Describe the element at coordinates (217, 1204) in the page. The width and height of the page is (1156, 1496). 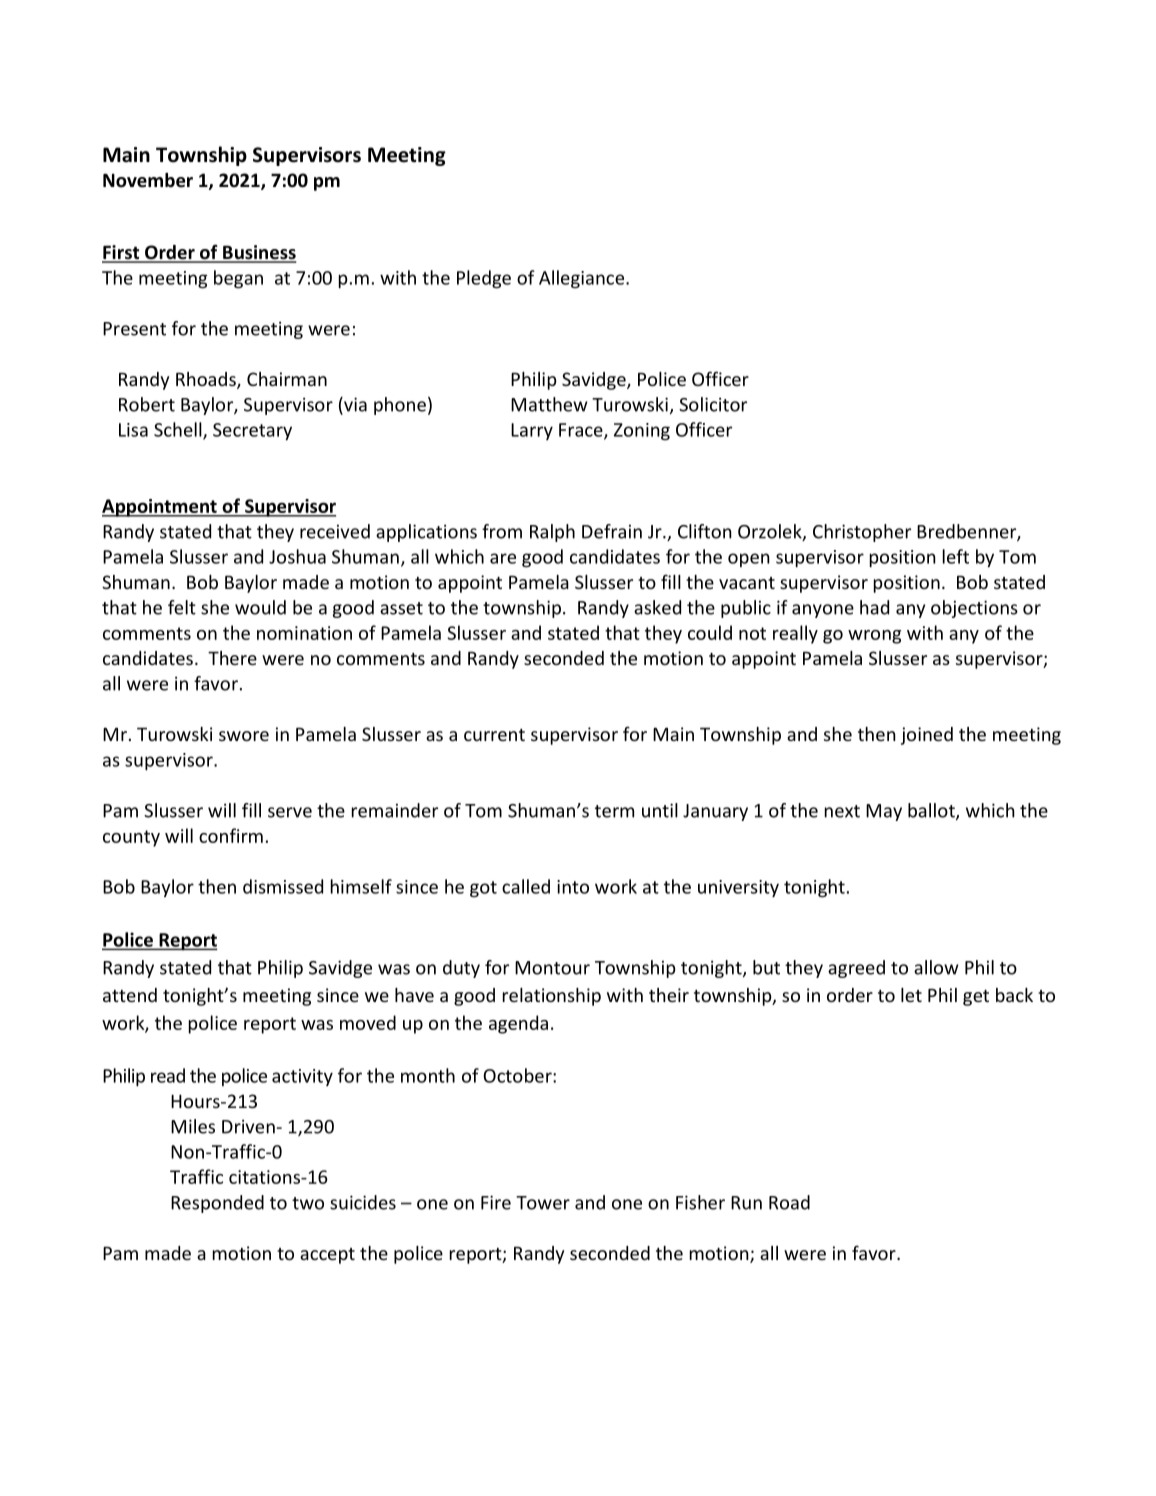
I see `Responded` at that location.
